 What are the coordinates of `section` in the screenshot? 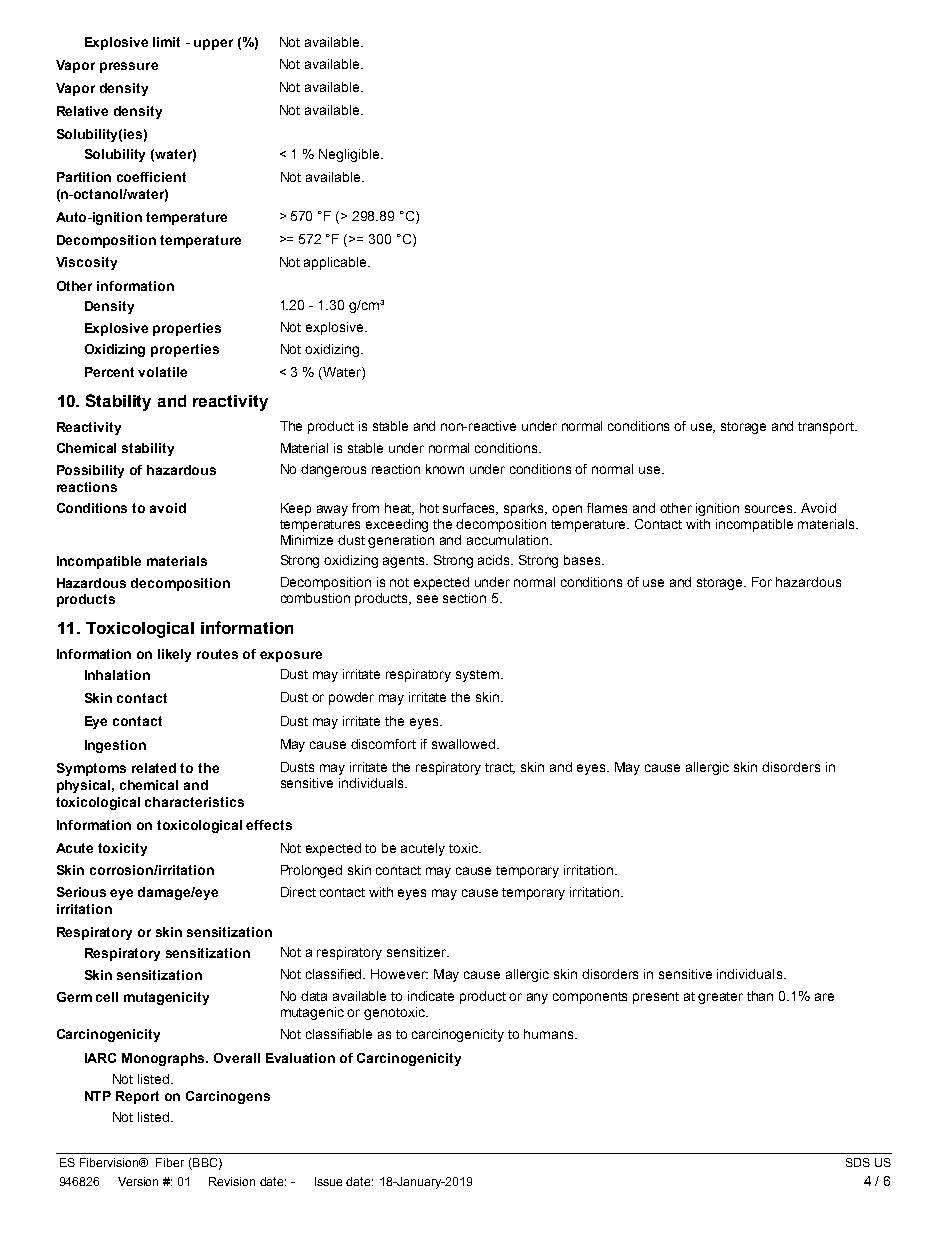 It's located at (464, 598).
